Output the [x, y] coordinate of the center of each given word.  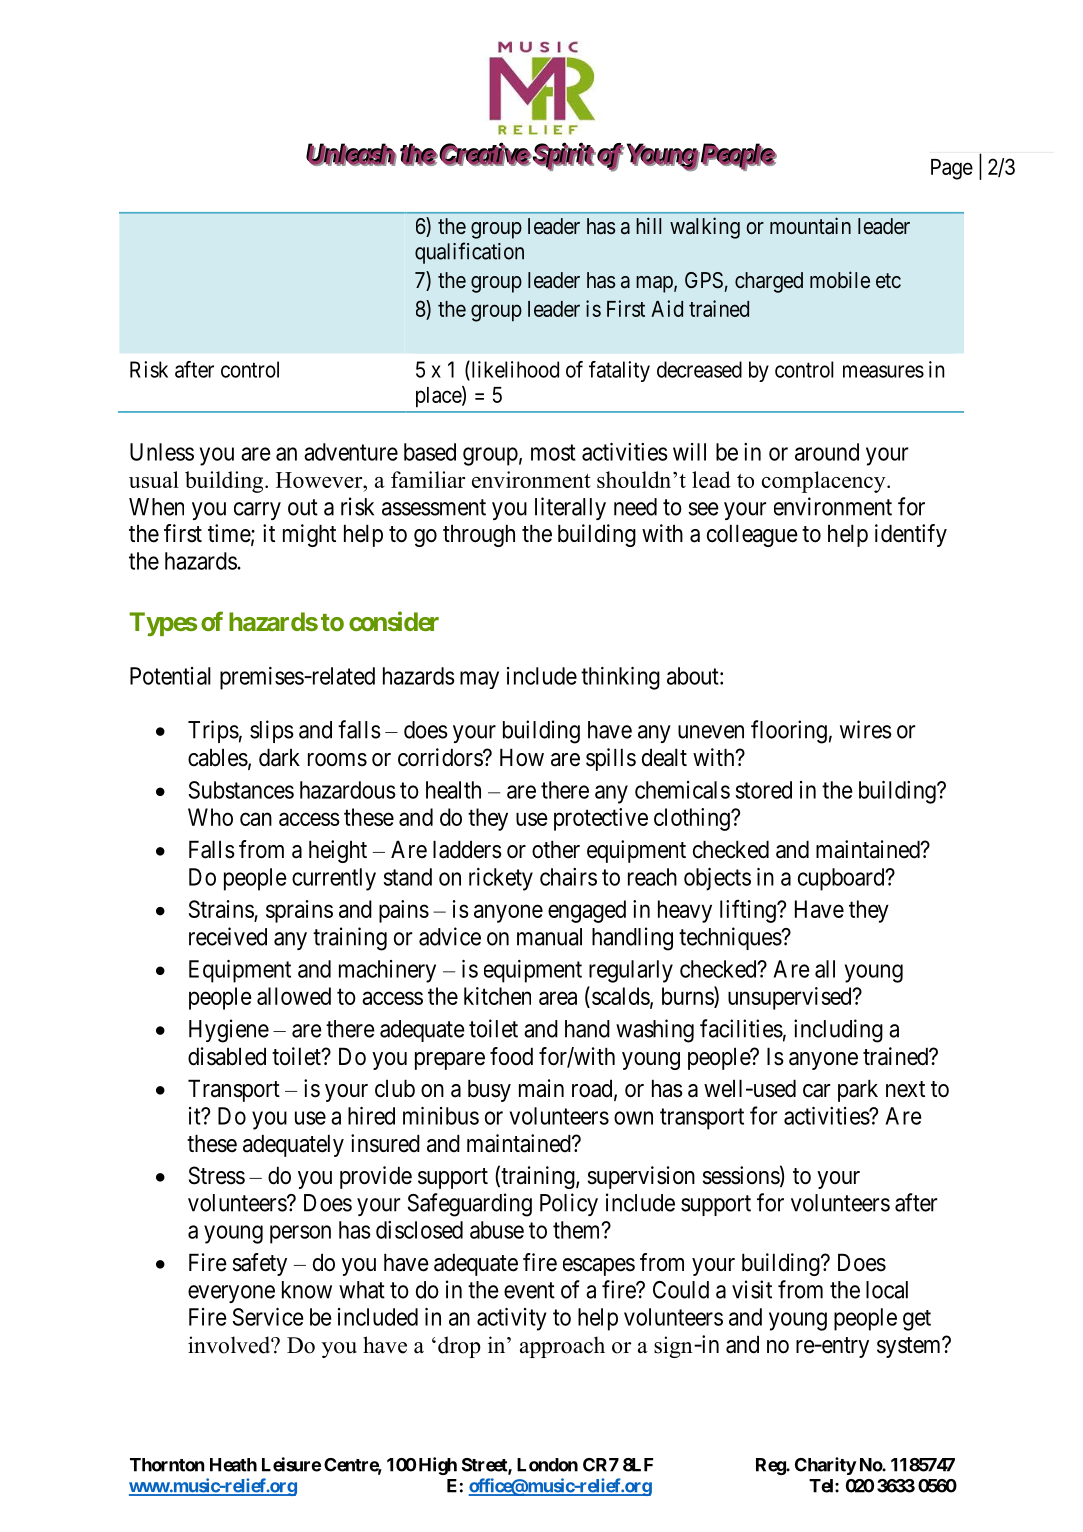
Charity [826, 1466]
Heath [233, 1465]
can [256, 819]
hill [648, 225]
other [556, 849]
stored [763, 790]
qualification [469, 253]
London [547, 1465]
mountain [810, 225]
